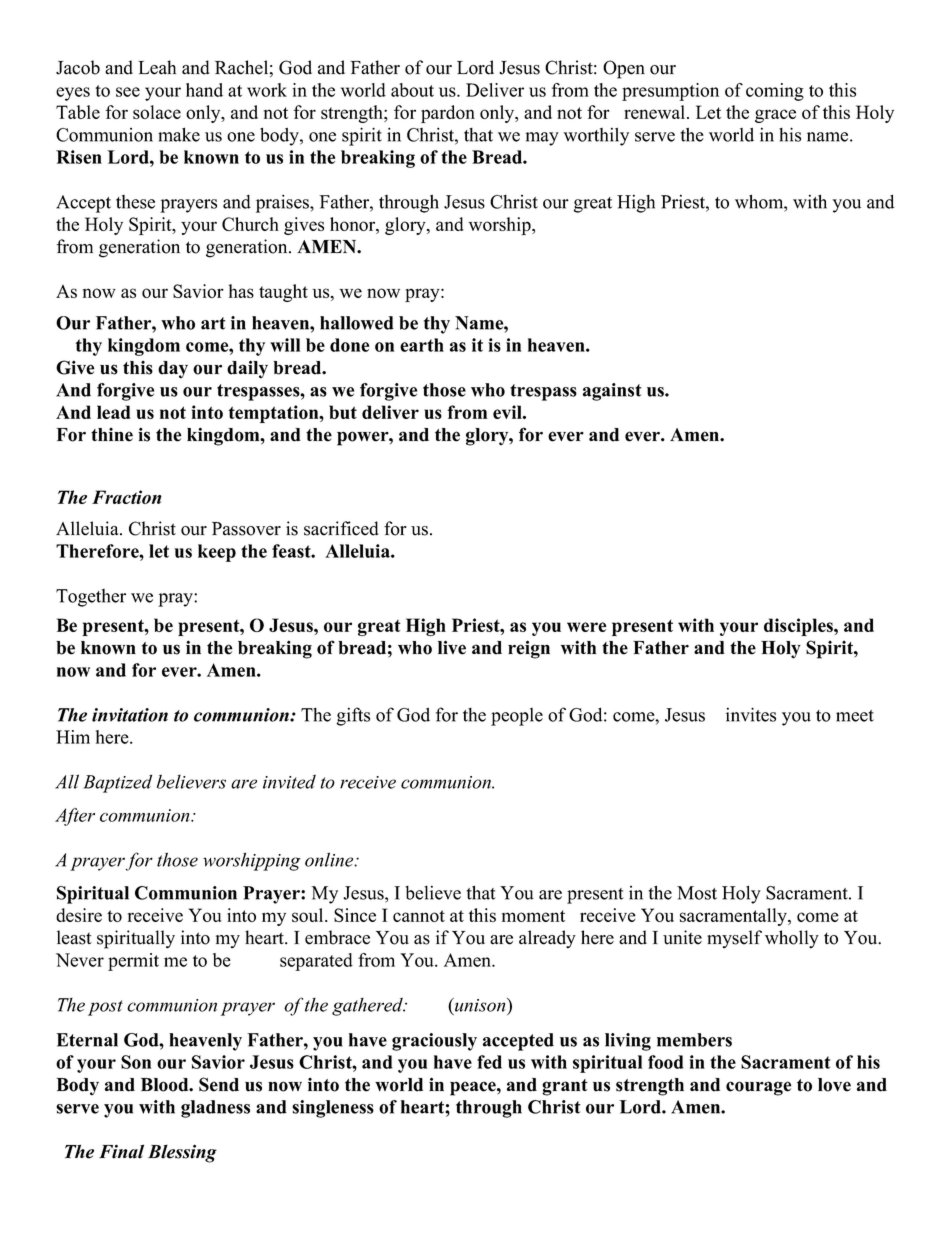 The height and width of the page is (1233, 952). Describe the element at coordinates (343, 412) in the page. I see `but` at that location.
